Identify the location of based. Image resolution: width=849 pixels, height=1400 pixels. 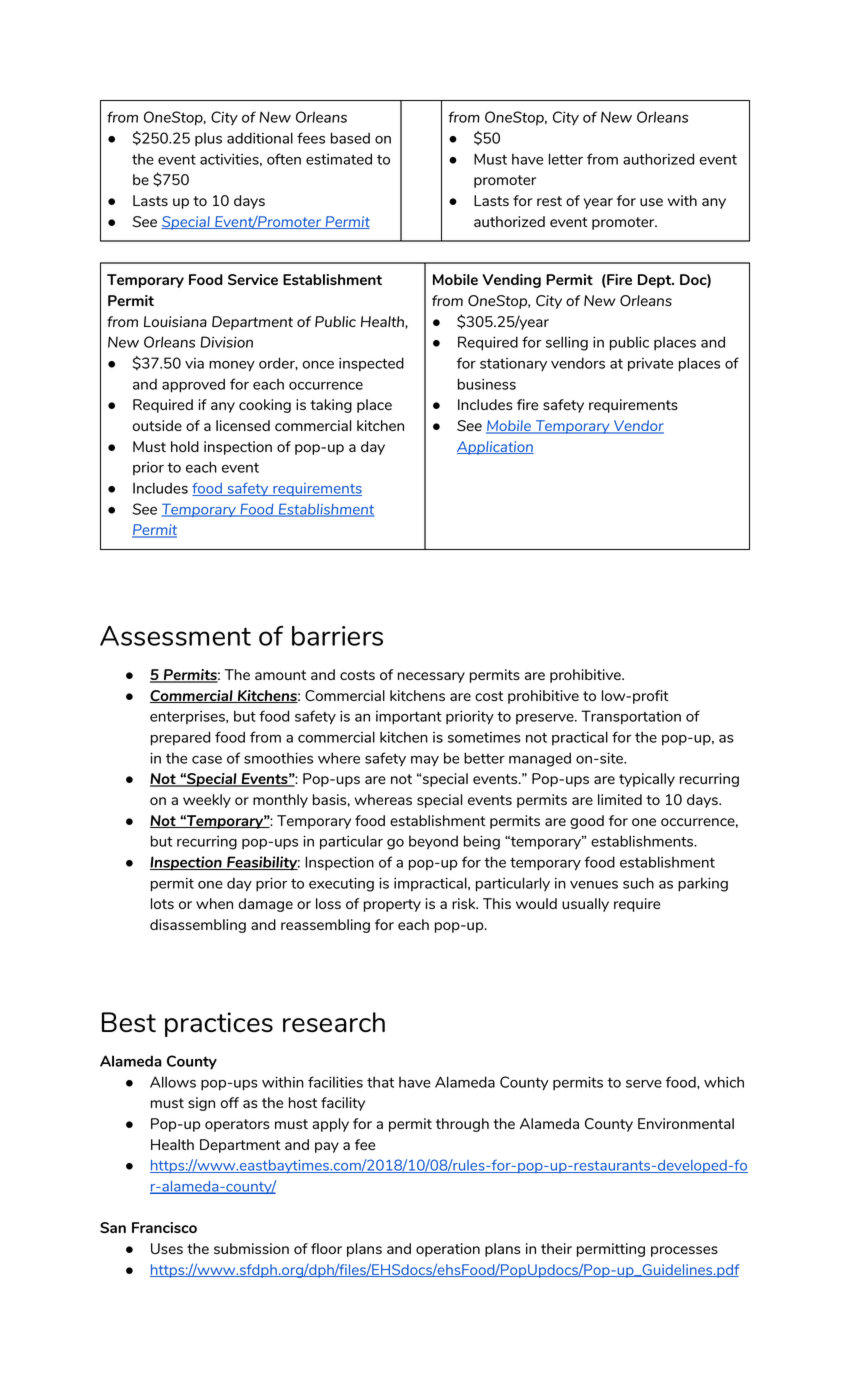
(350, 138).
